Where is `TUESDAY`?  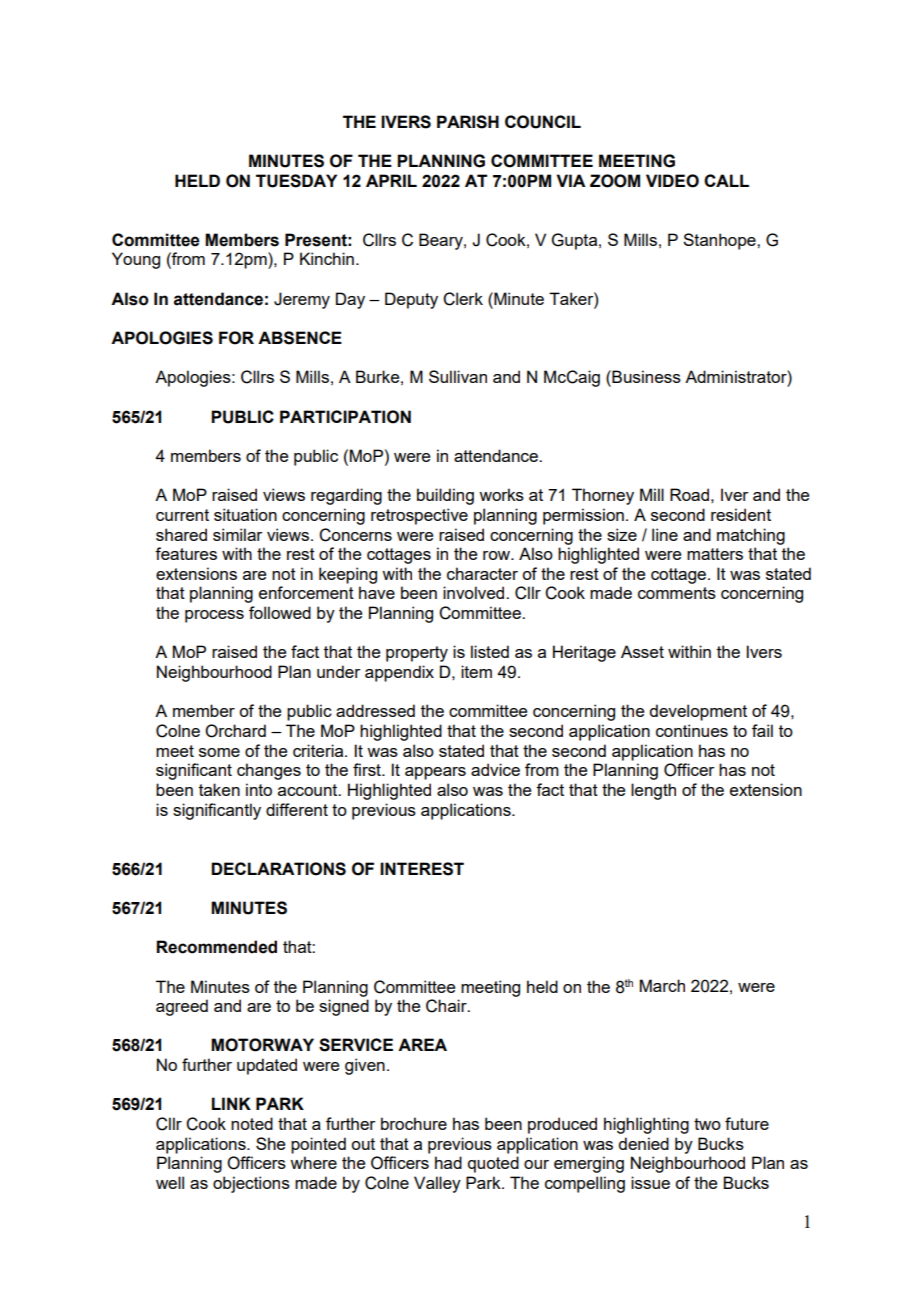
TUESDAY is located at coordinates (296, 181).
